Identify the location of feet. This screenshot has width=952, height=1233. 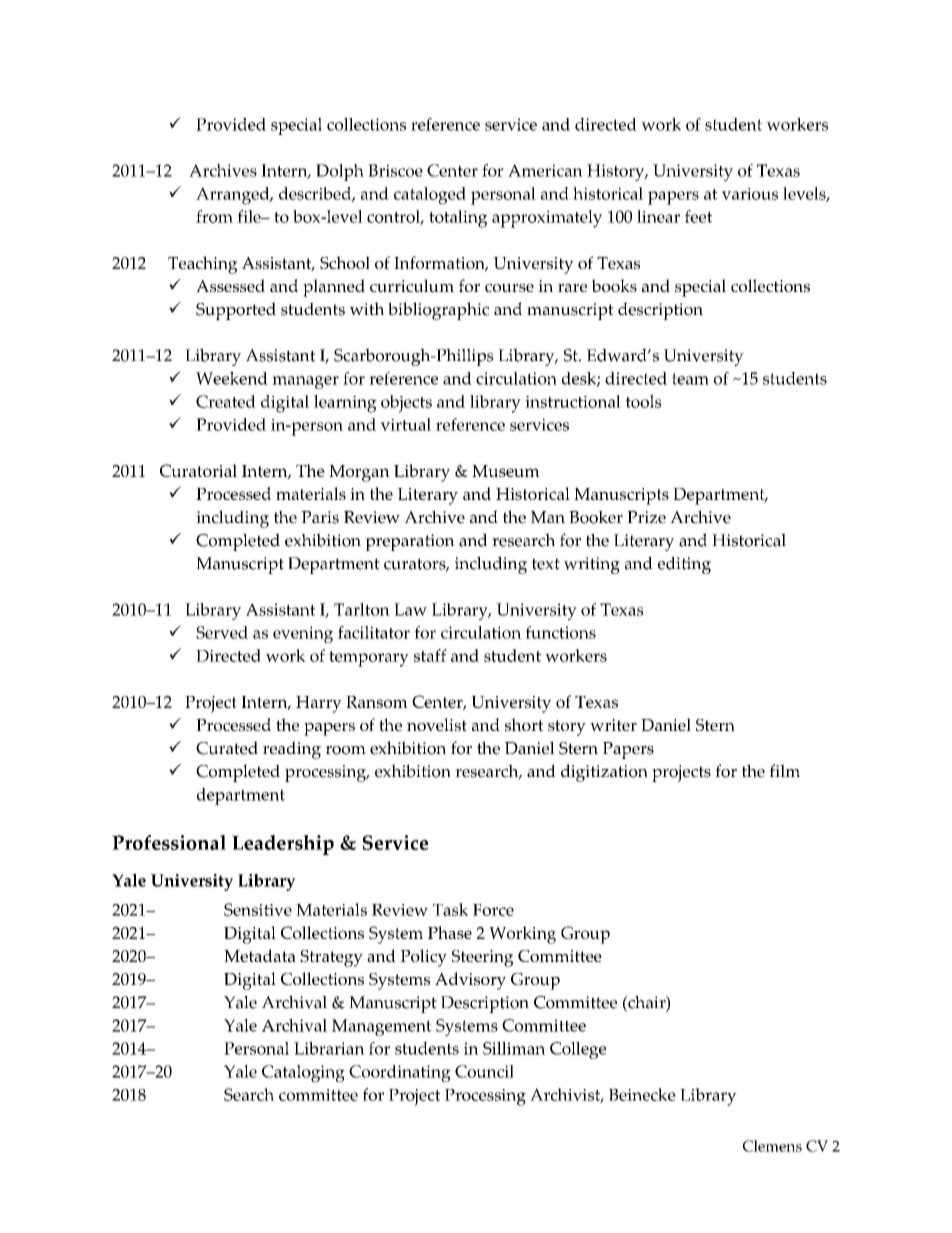
(698, 216).
